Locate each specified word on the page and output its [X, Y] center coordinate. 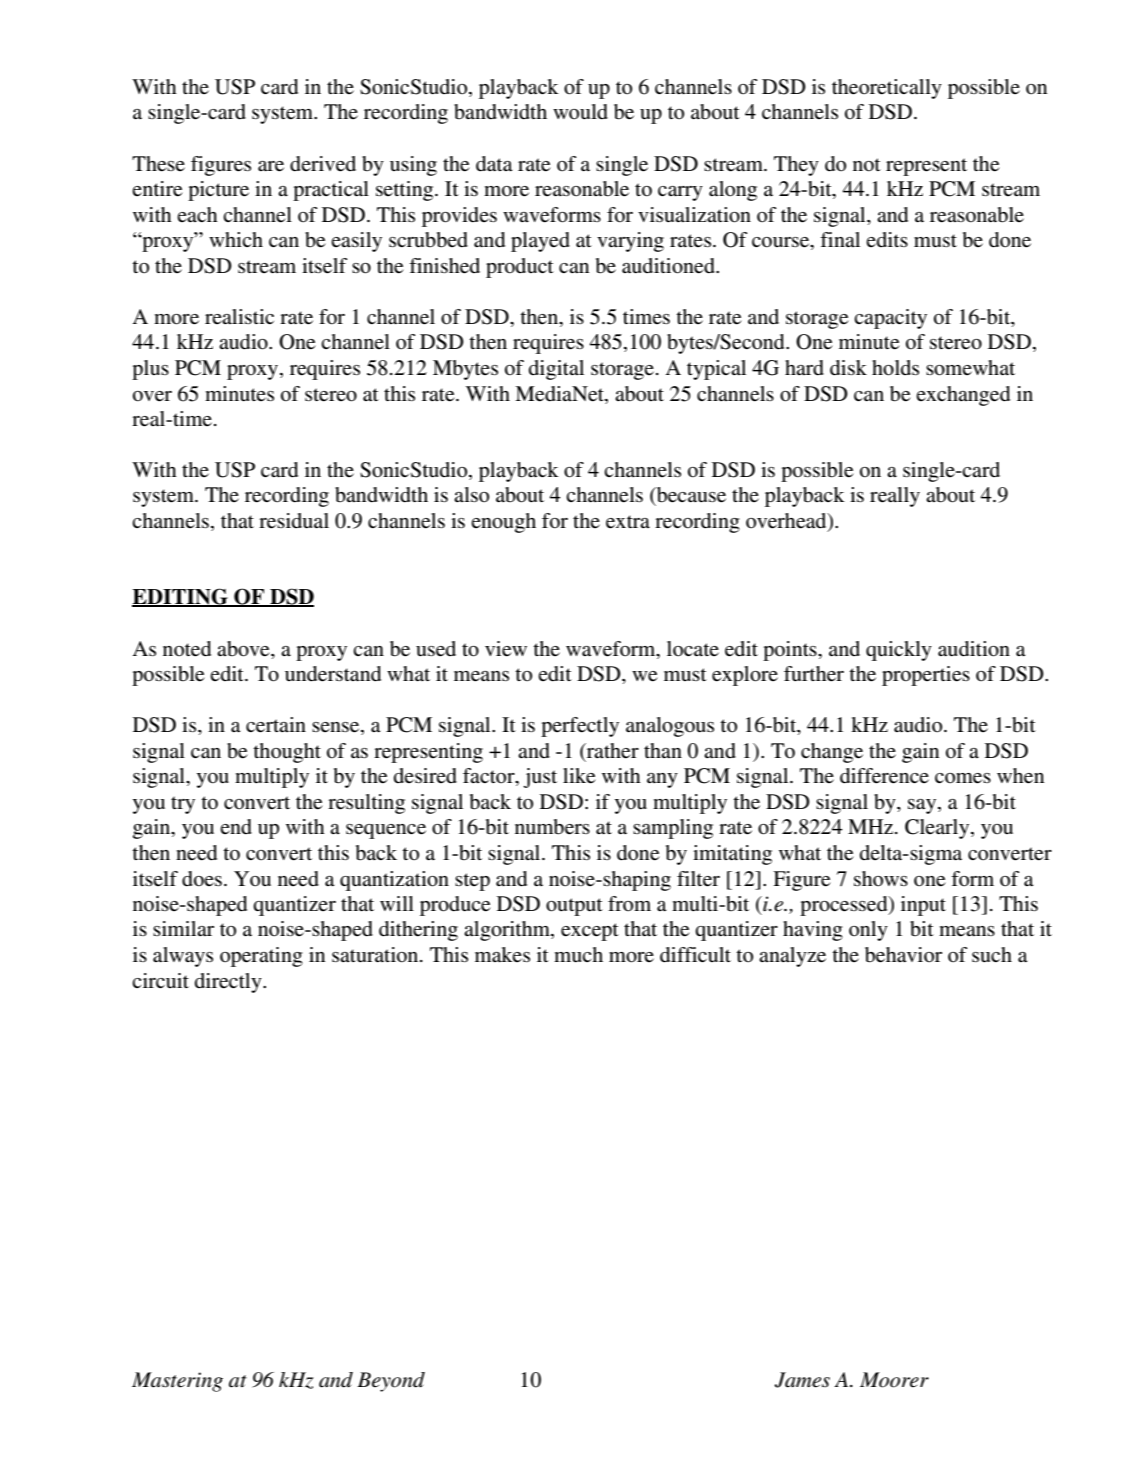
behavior [903, 955]
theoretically [887, 89]
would [580, 112]
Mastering [177, 1382]
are [271, 166]
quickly [899, 651]
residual [294, 521]
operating [261, 957]
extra [628, 522]
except [590, 932]
